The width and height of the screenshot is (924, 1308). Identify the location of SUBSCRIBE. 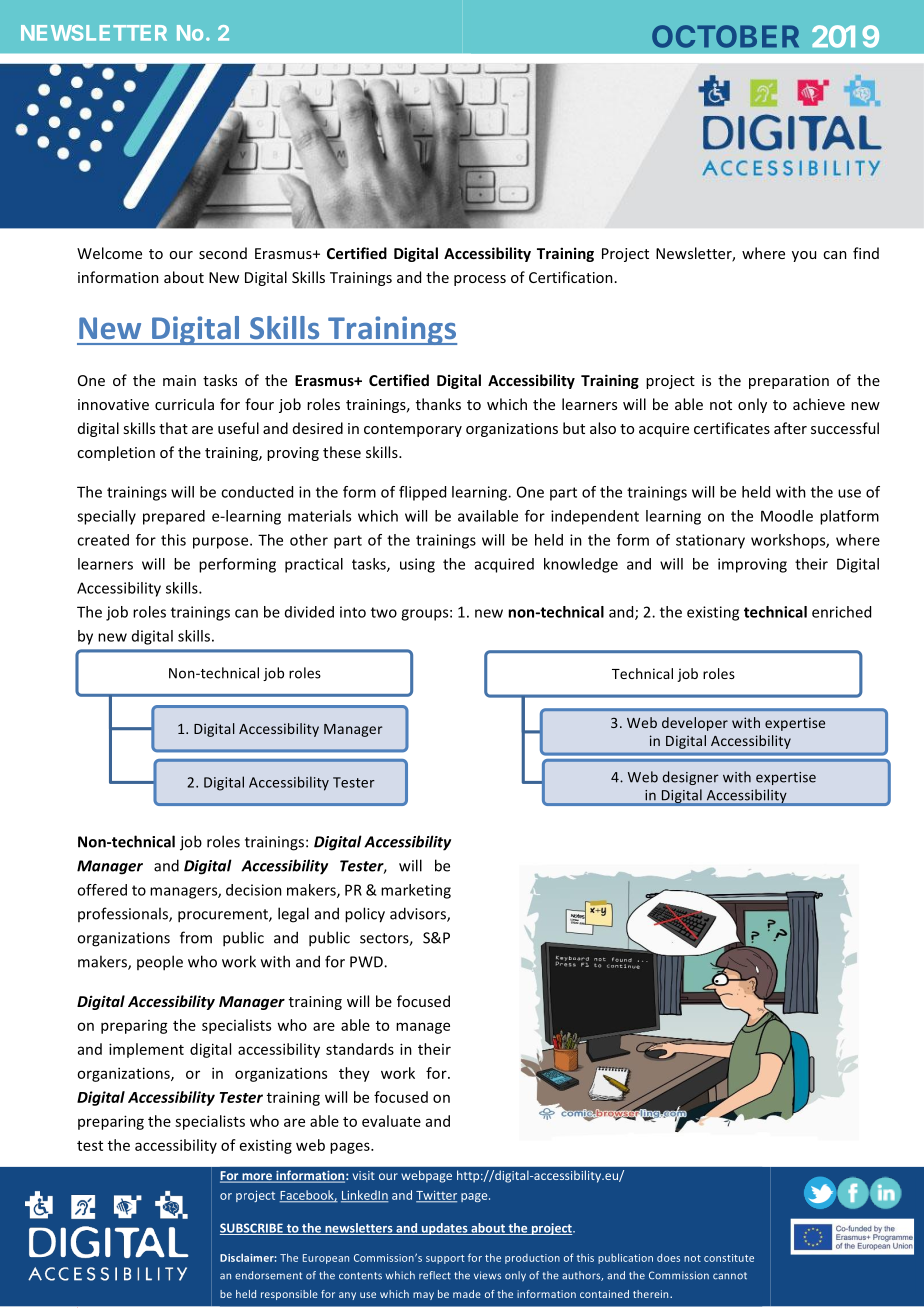
(252, 1229).
